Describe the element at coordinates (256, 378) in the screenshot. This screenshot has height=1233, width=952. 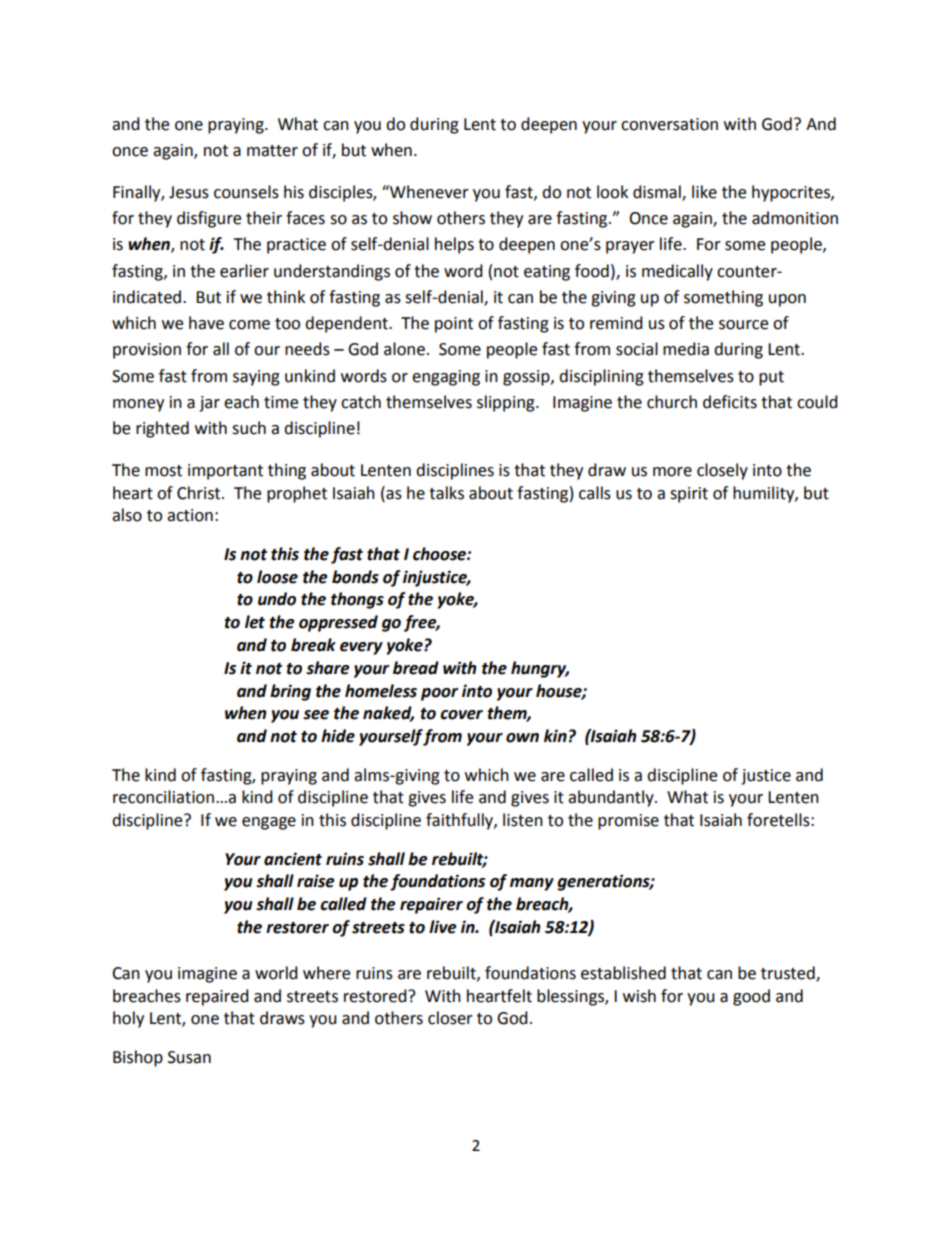
I see `saying` at that location.
